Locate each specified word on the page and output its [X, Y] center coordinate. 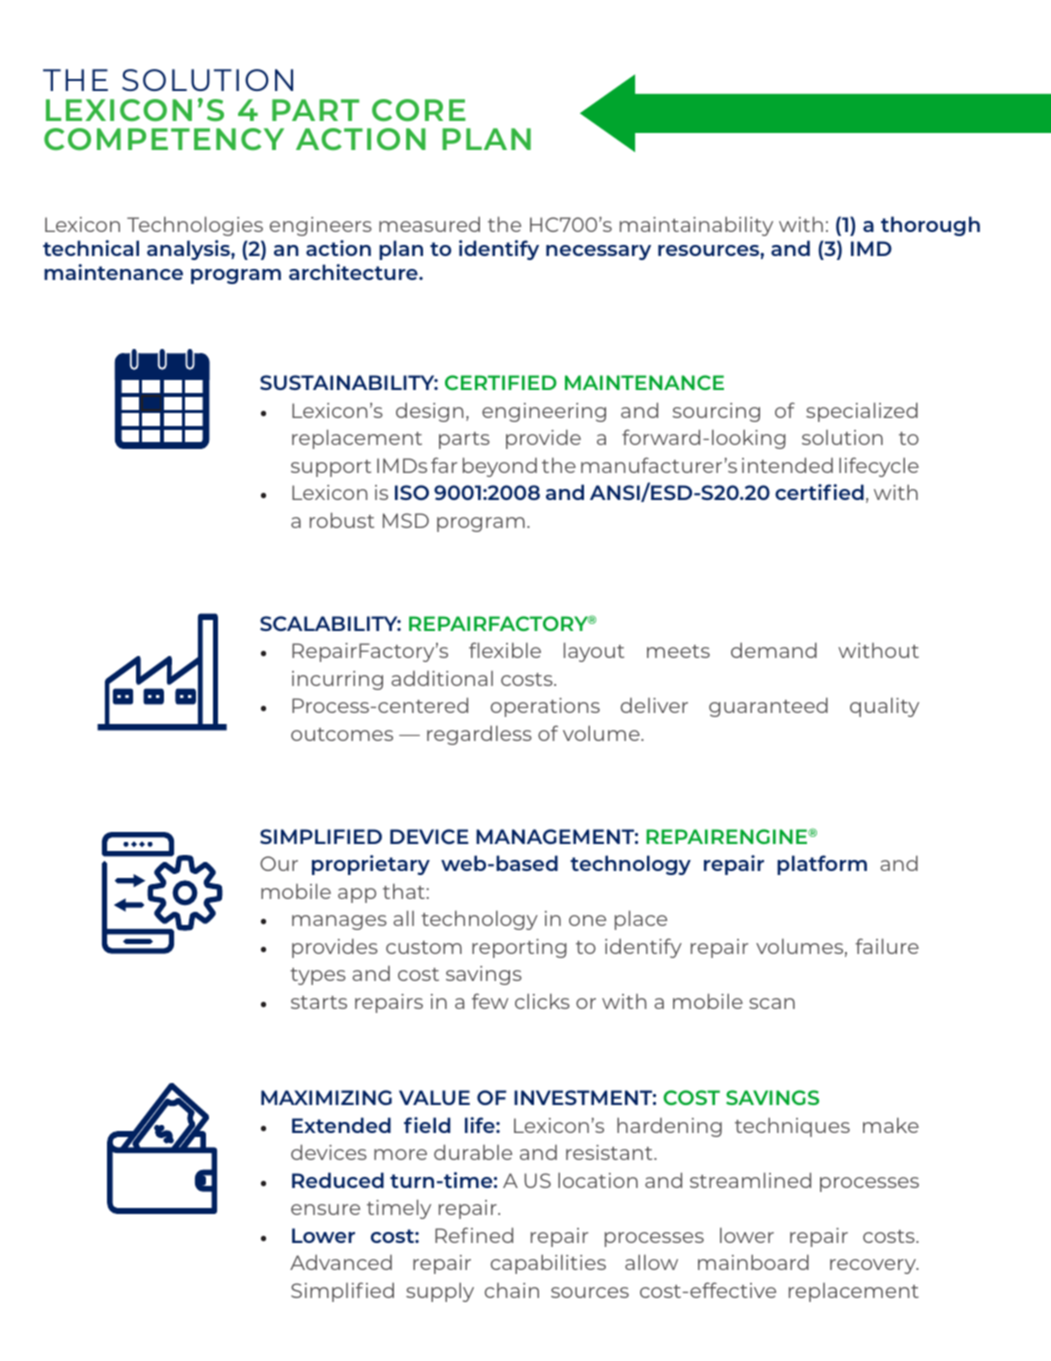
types [318, 976]
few [490, 1001]
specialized [862, 412]
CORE [419, 110]
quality [884, 707]
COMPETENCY [164, 139]
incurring [337, 680]
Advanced [341, 1262]
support [331, 468]
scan [772, 1003]
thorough [930, 226]
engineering [544, 412]
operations [545, 707]
